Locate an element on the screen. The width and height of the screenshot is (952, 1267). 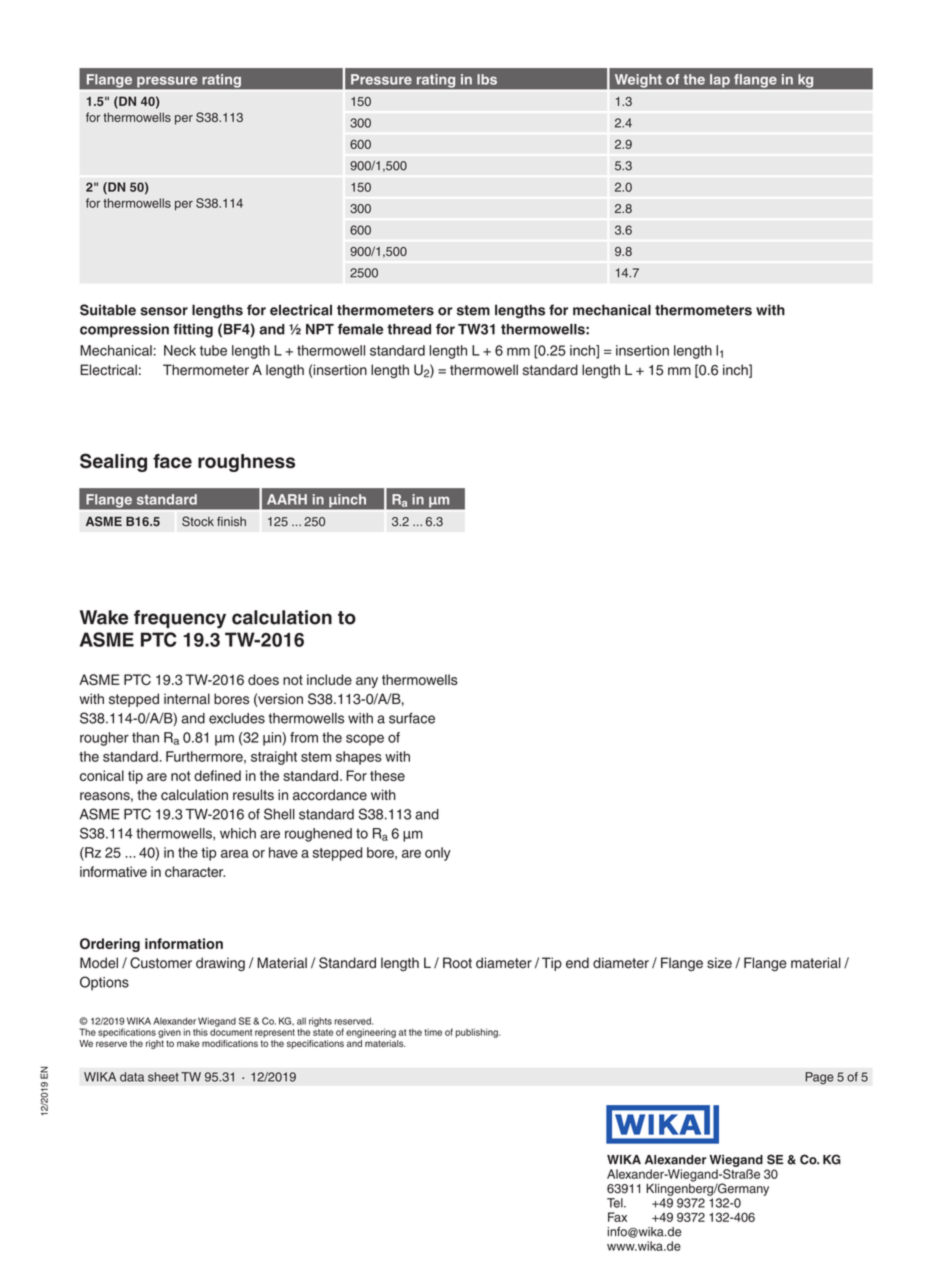
Fax is located at coordinates (617, 1217).
